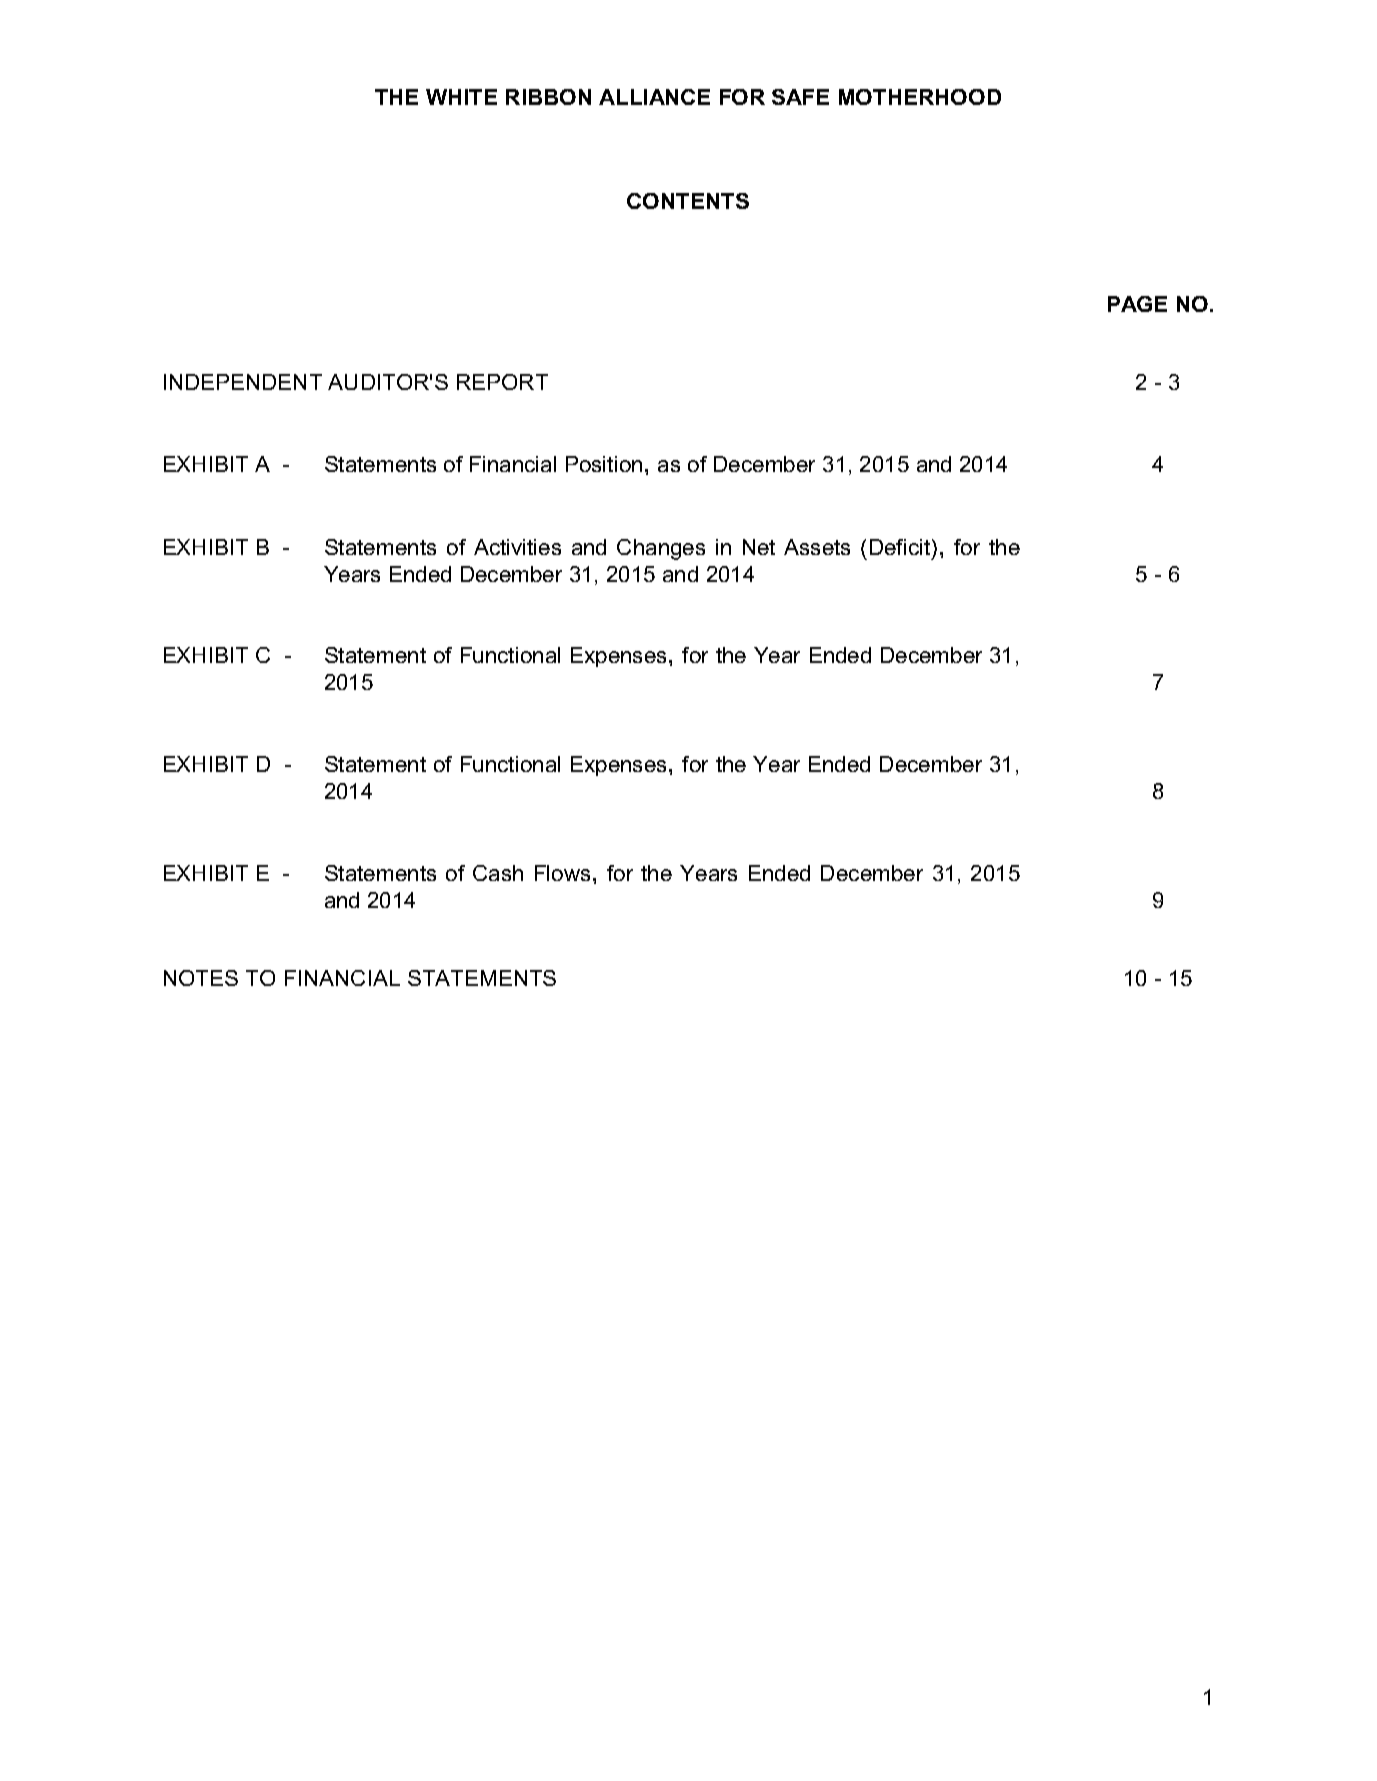  Describe the element at coordinates (502, 382) in the screenshot. I see `REPORT` at that location.
